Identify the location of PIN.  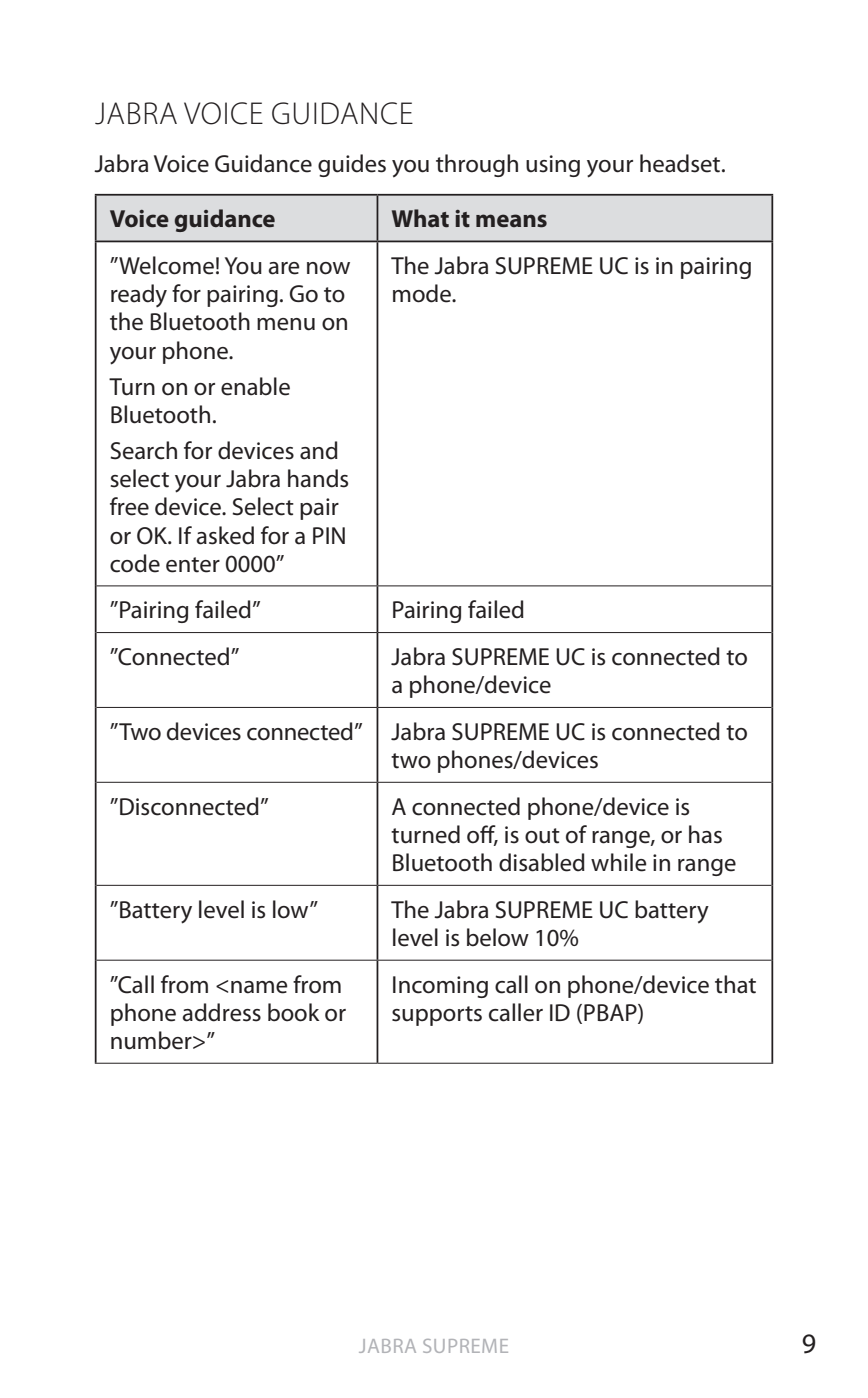
(329, 535).
